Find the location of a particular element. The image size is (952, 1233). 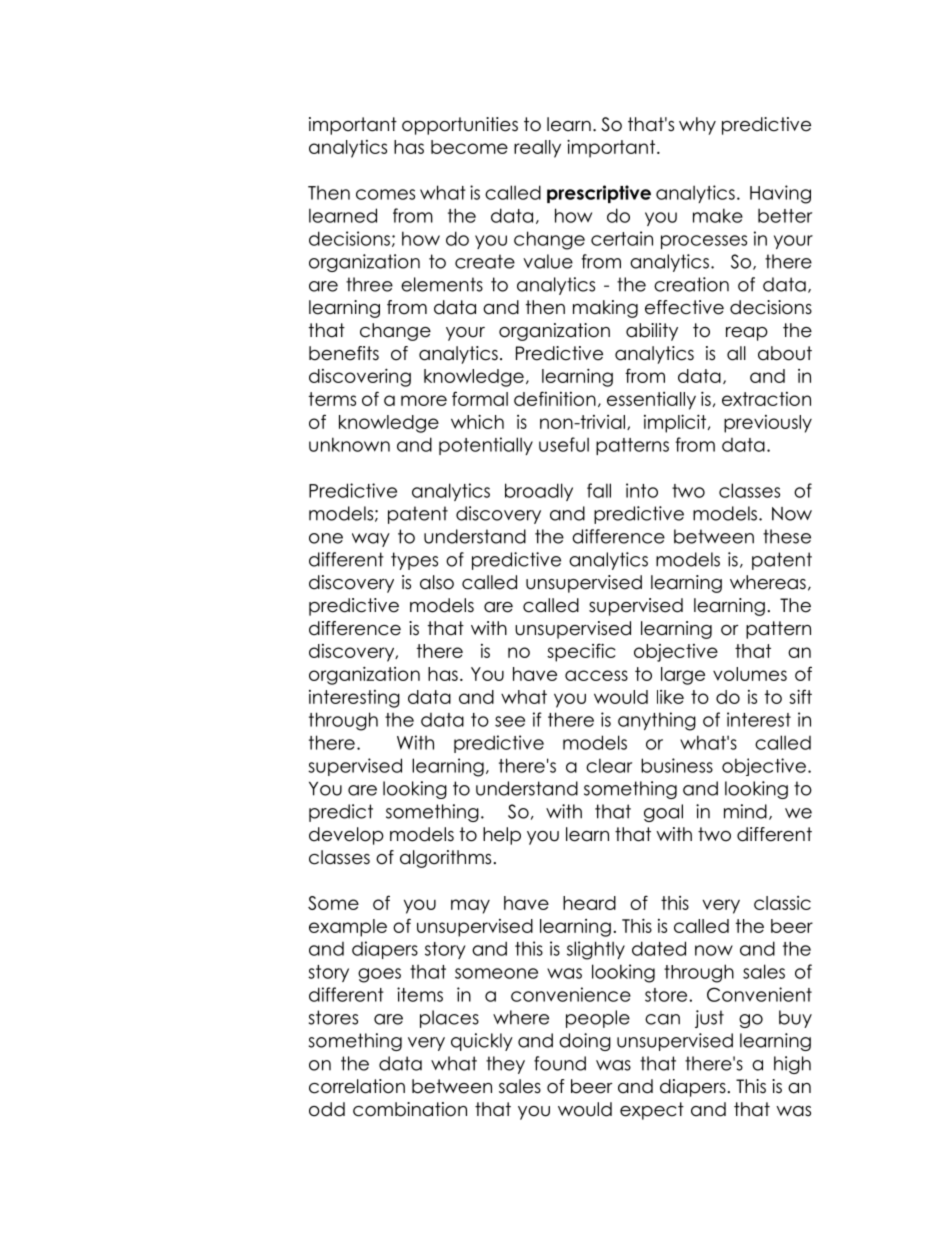

Having is located at coordinates (780, 194).
